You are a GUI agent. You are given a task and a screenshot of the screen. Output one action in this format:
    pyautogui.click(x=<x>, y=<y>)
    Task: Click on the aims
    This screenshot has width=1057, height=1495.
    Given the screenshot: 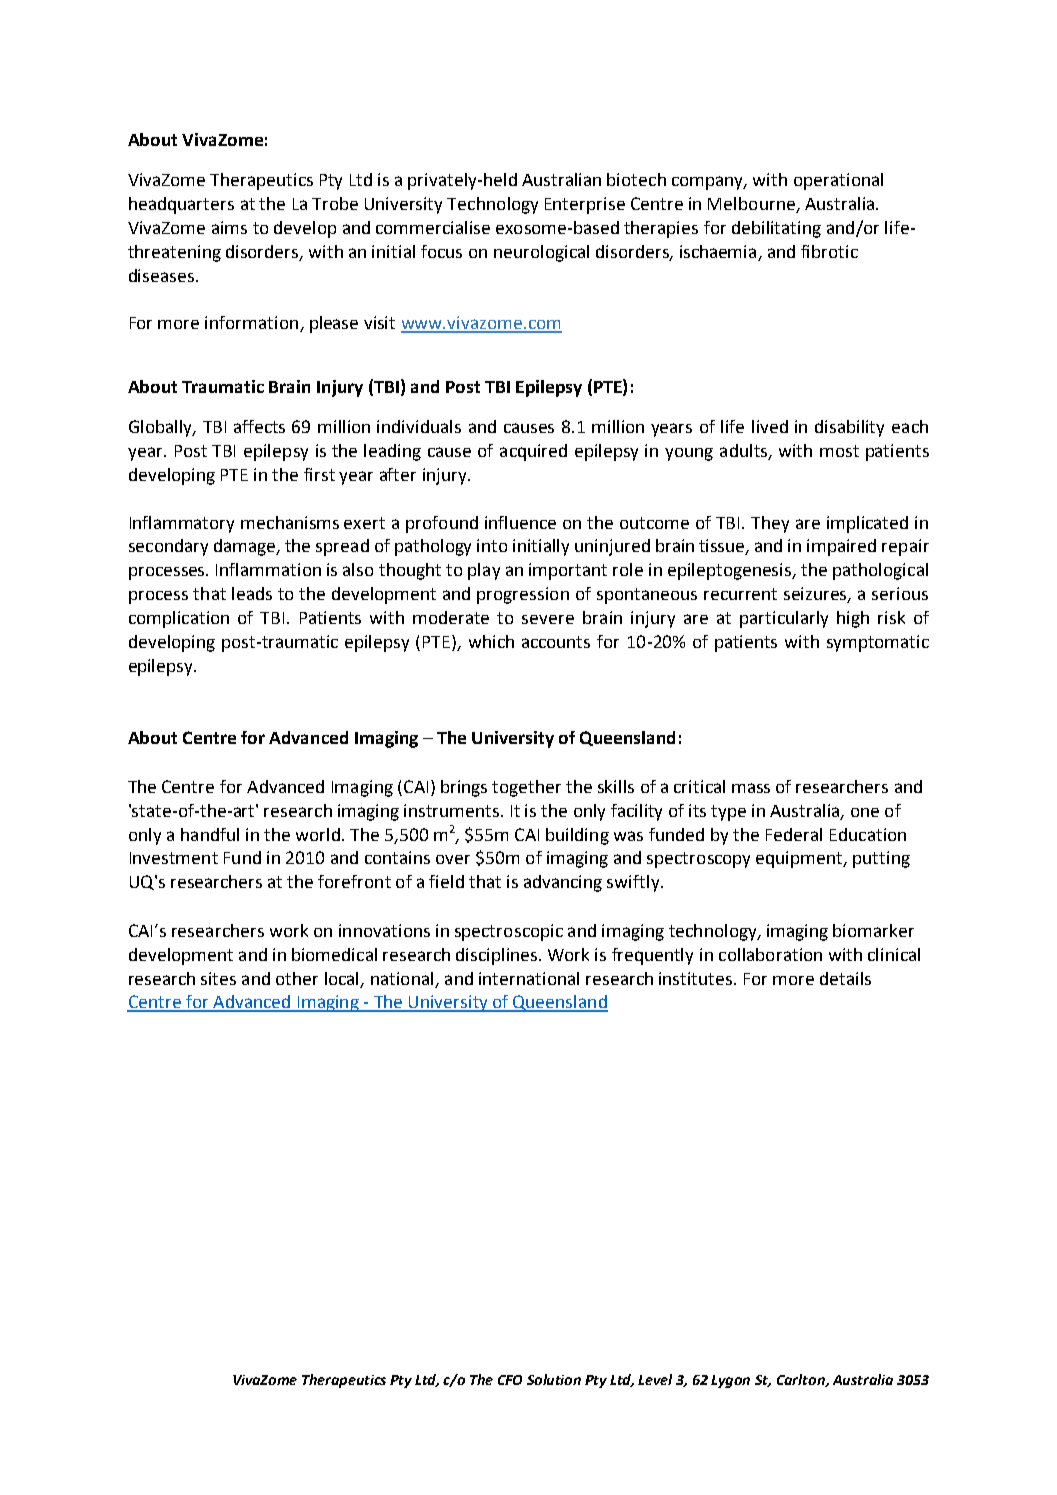 What is the action you would take?
    pyautogui.click(x=229, y=227)
